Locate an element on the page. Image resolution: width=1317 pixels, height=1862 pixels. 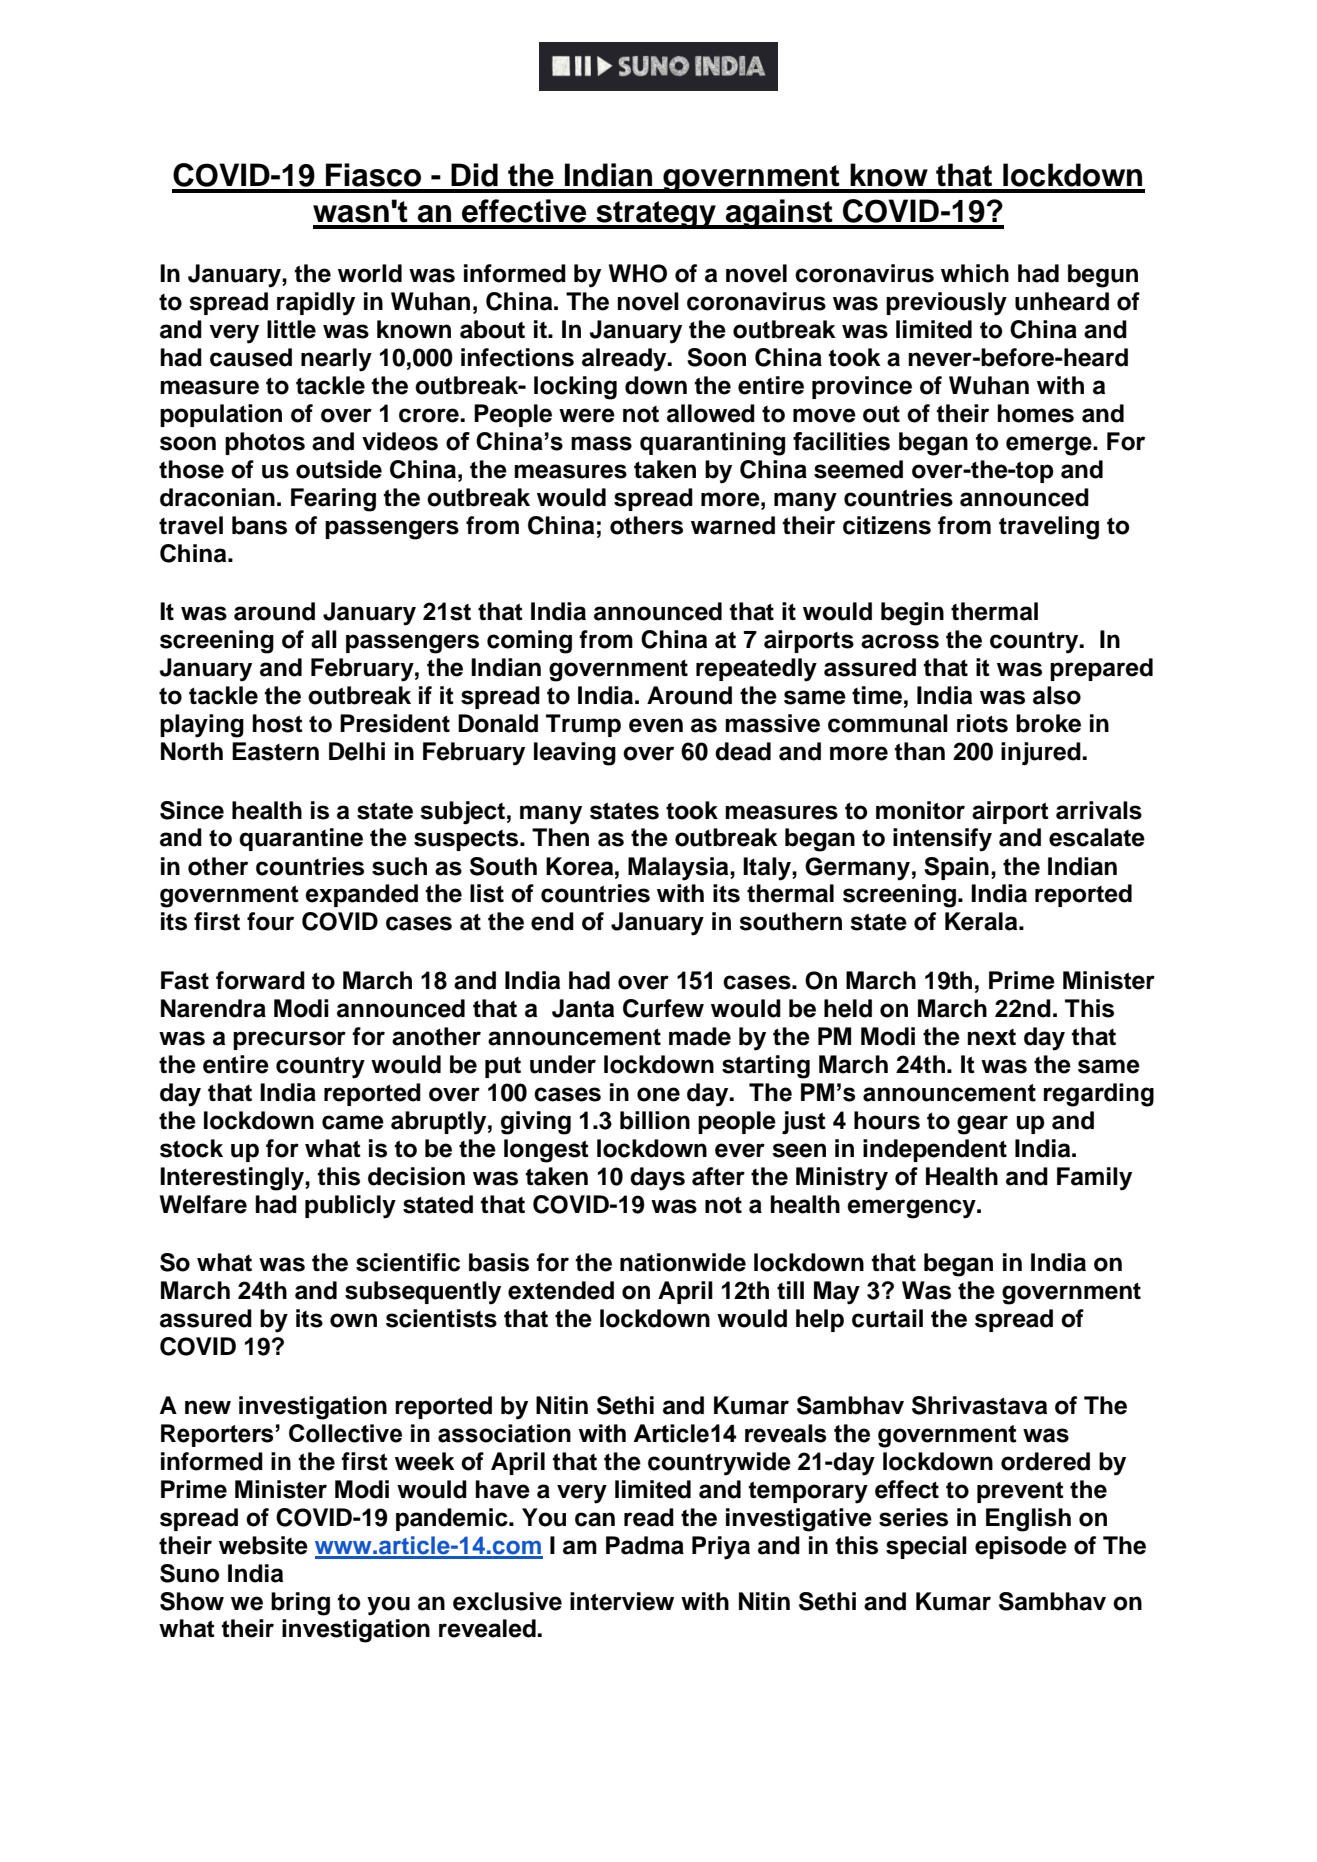
WHO is located at coordinates (638, 273).
